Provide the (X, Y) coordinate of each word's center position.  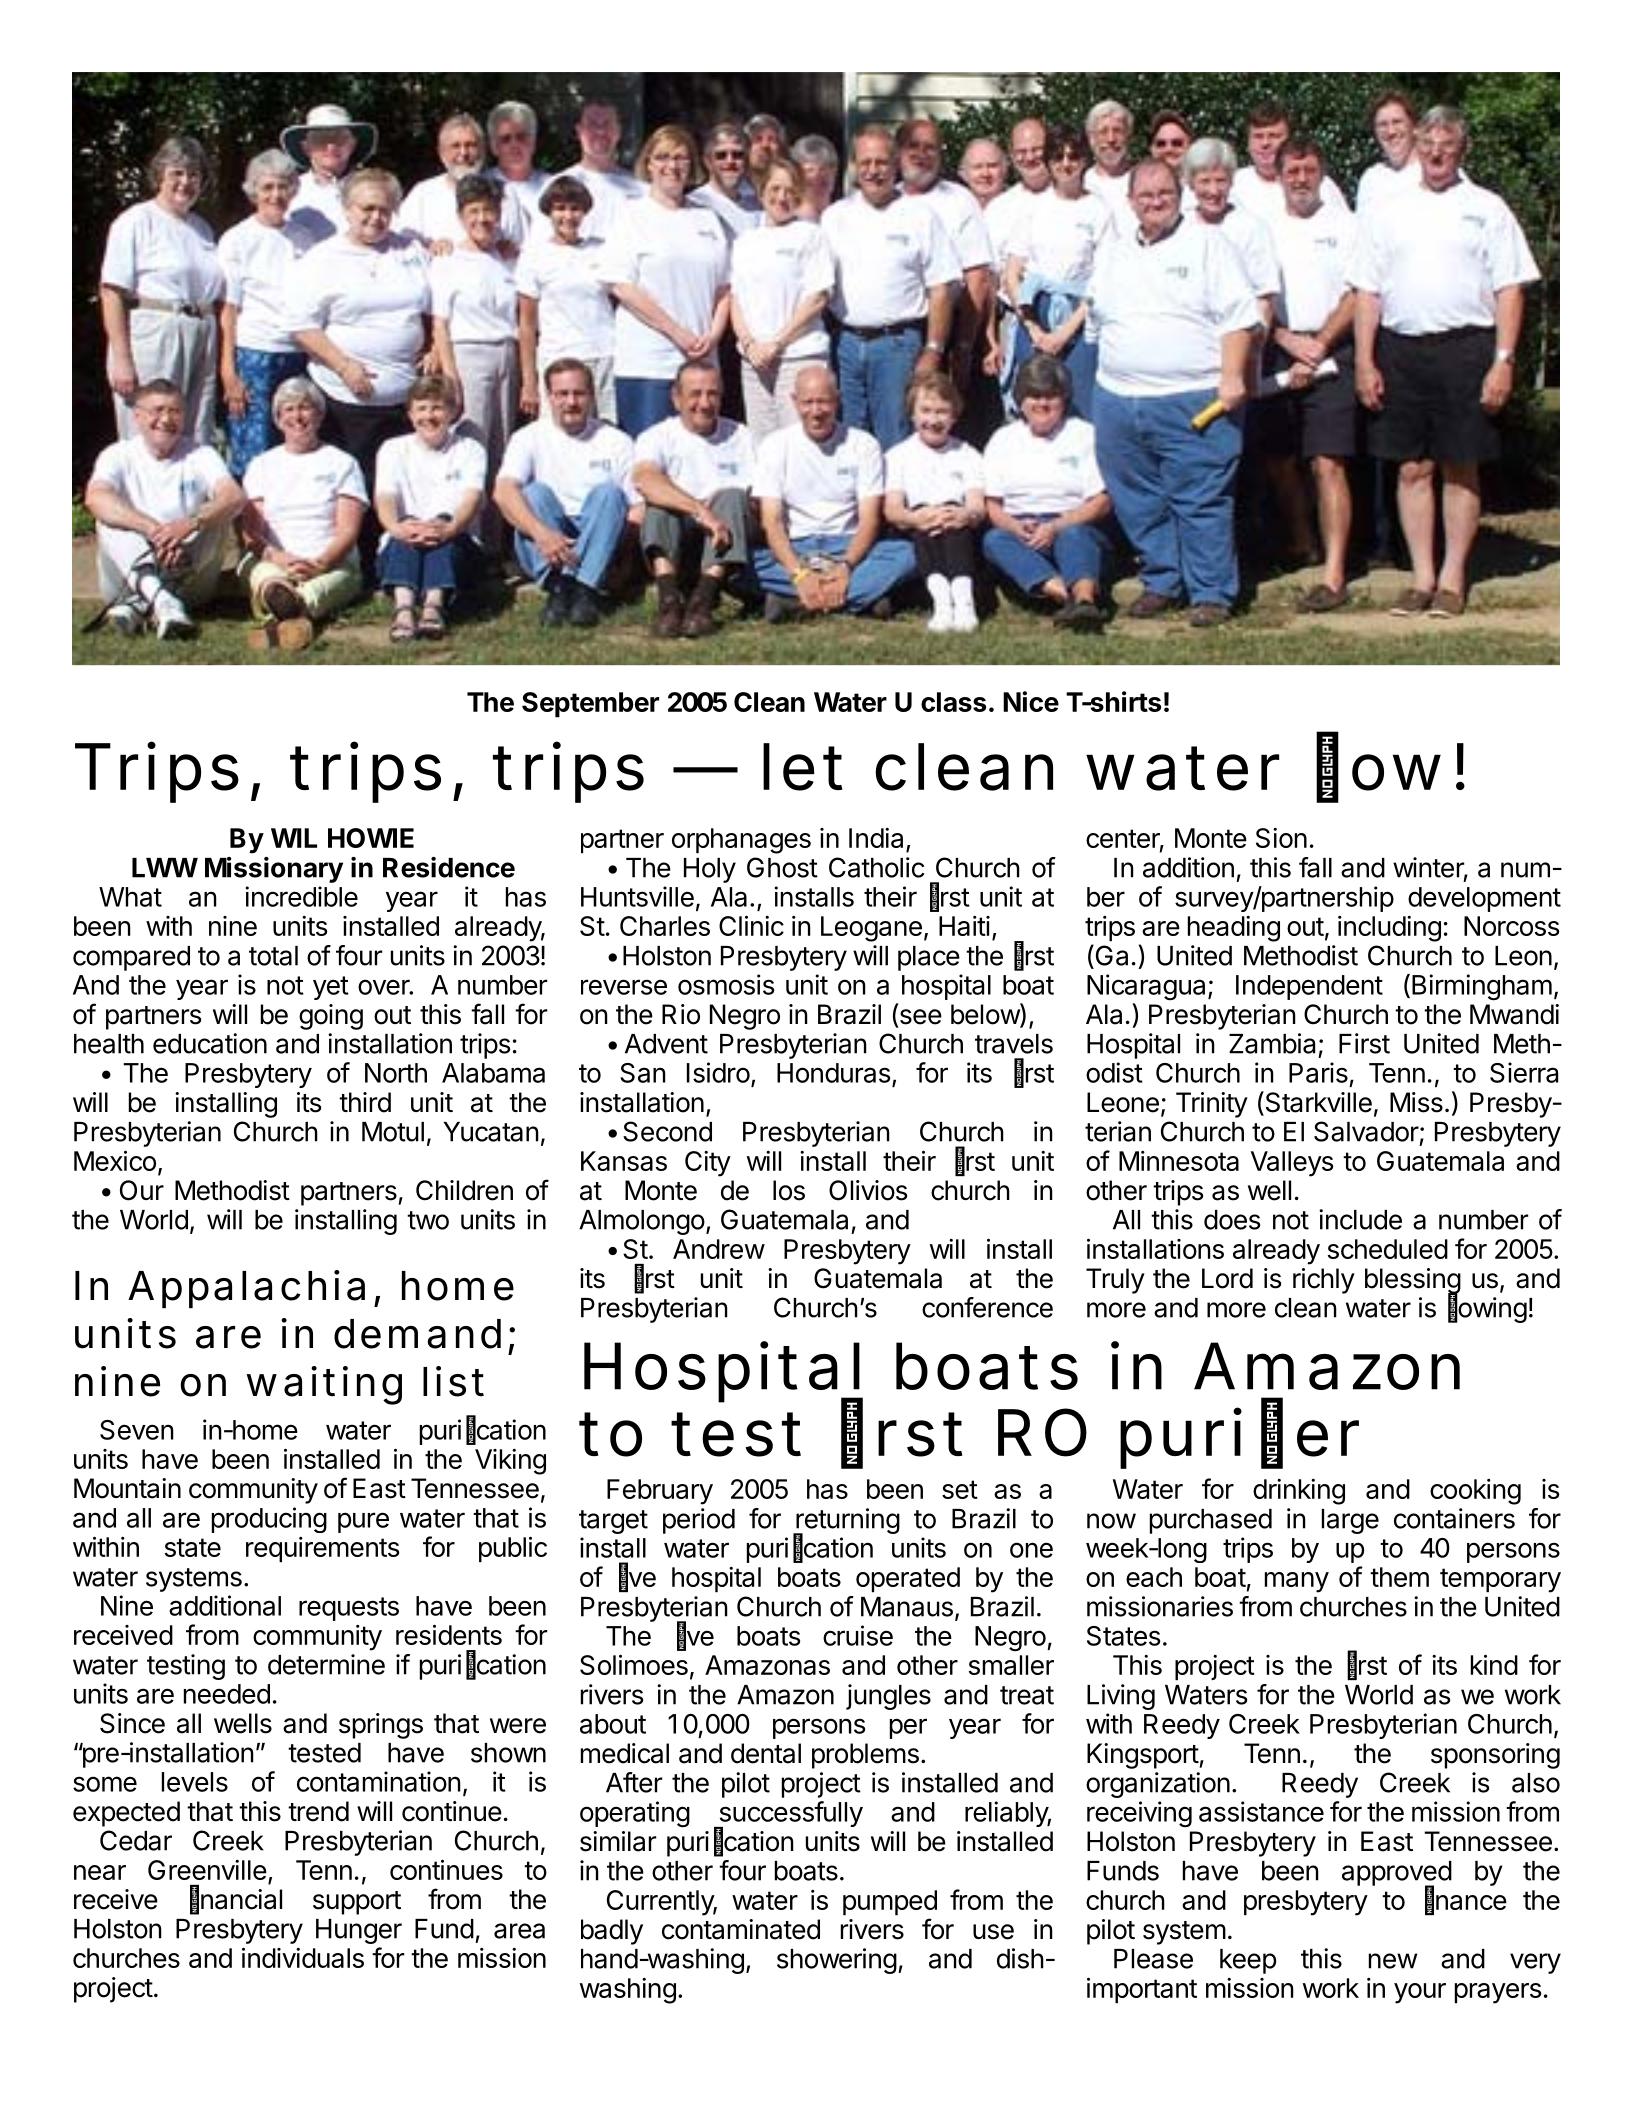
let (803, 767)
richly (1324, 1281)
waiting (324, 1385)
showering (837, 1961)
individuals (303, 1957)
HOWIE (371, 838)
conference (987, 1307)
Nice (1031, 701)
